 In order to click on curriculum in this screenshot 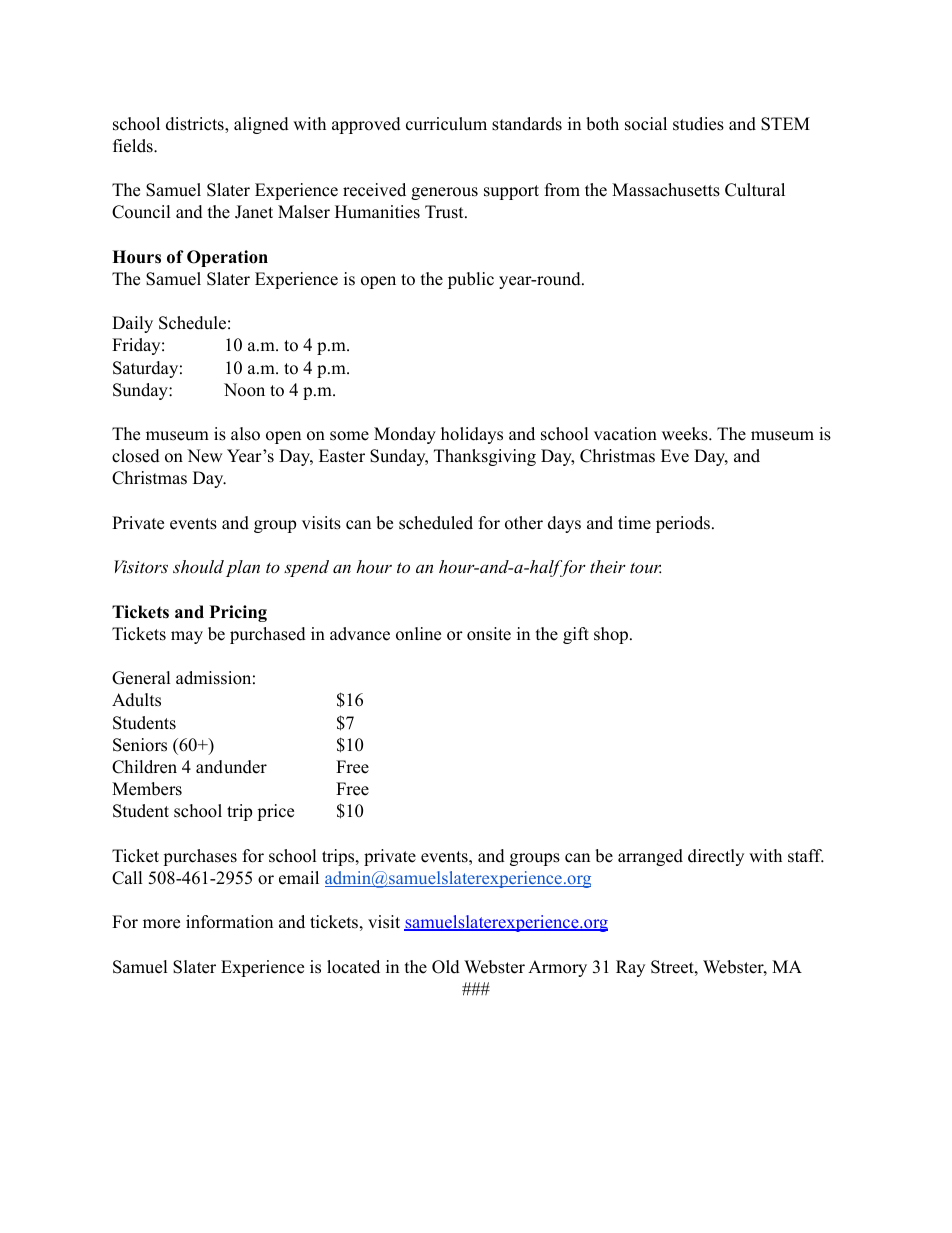, I will do `click(446, 124)`.
